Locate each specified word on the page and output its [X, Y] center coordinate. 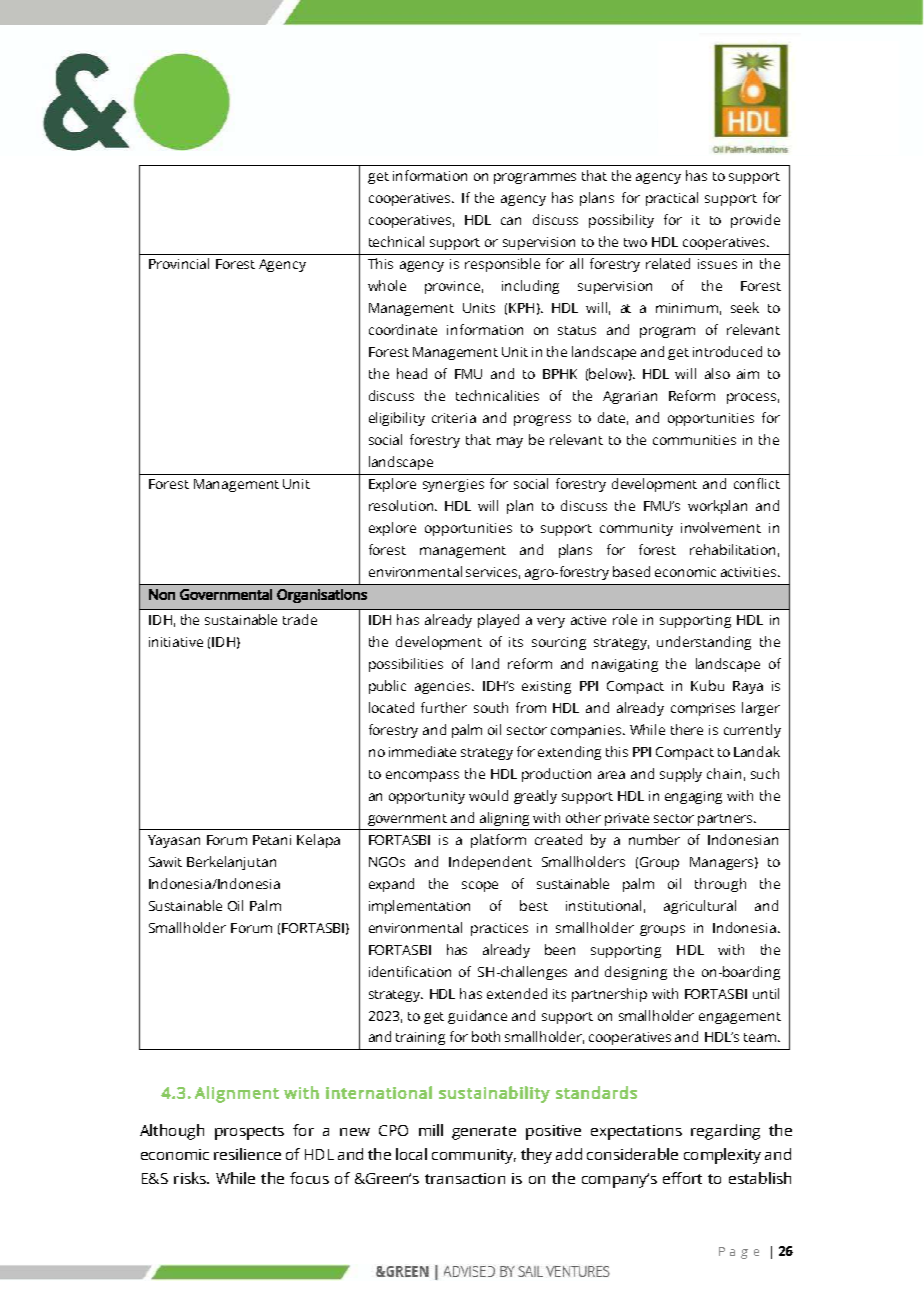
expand [391, 885]
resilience [247, 1154]
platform [498, 841]
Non [162, 594]
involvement [721, 527]
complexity [722, 1156]
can [511, 221]
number [654, 839]
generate [484, 1133]
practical [672, 199]
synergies [453, 485]
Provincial [179, 263]
